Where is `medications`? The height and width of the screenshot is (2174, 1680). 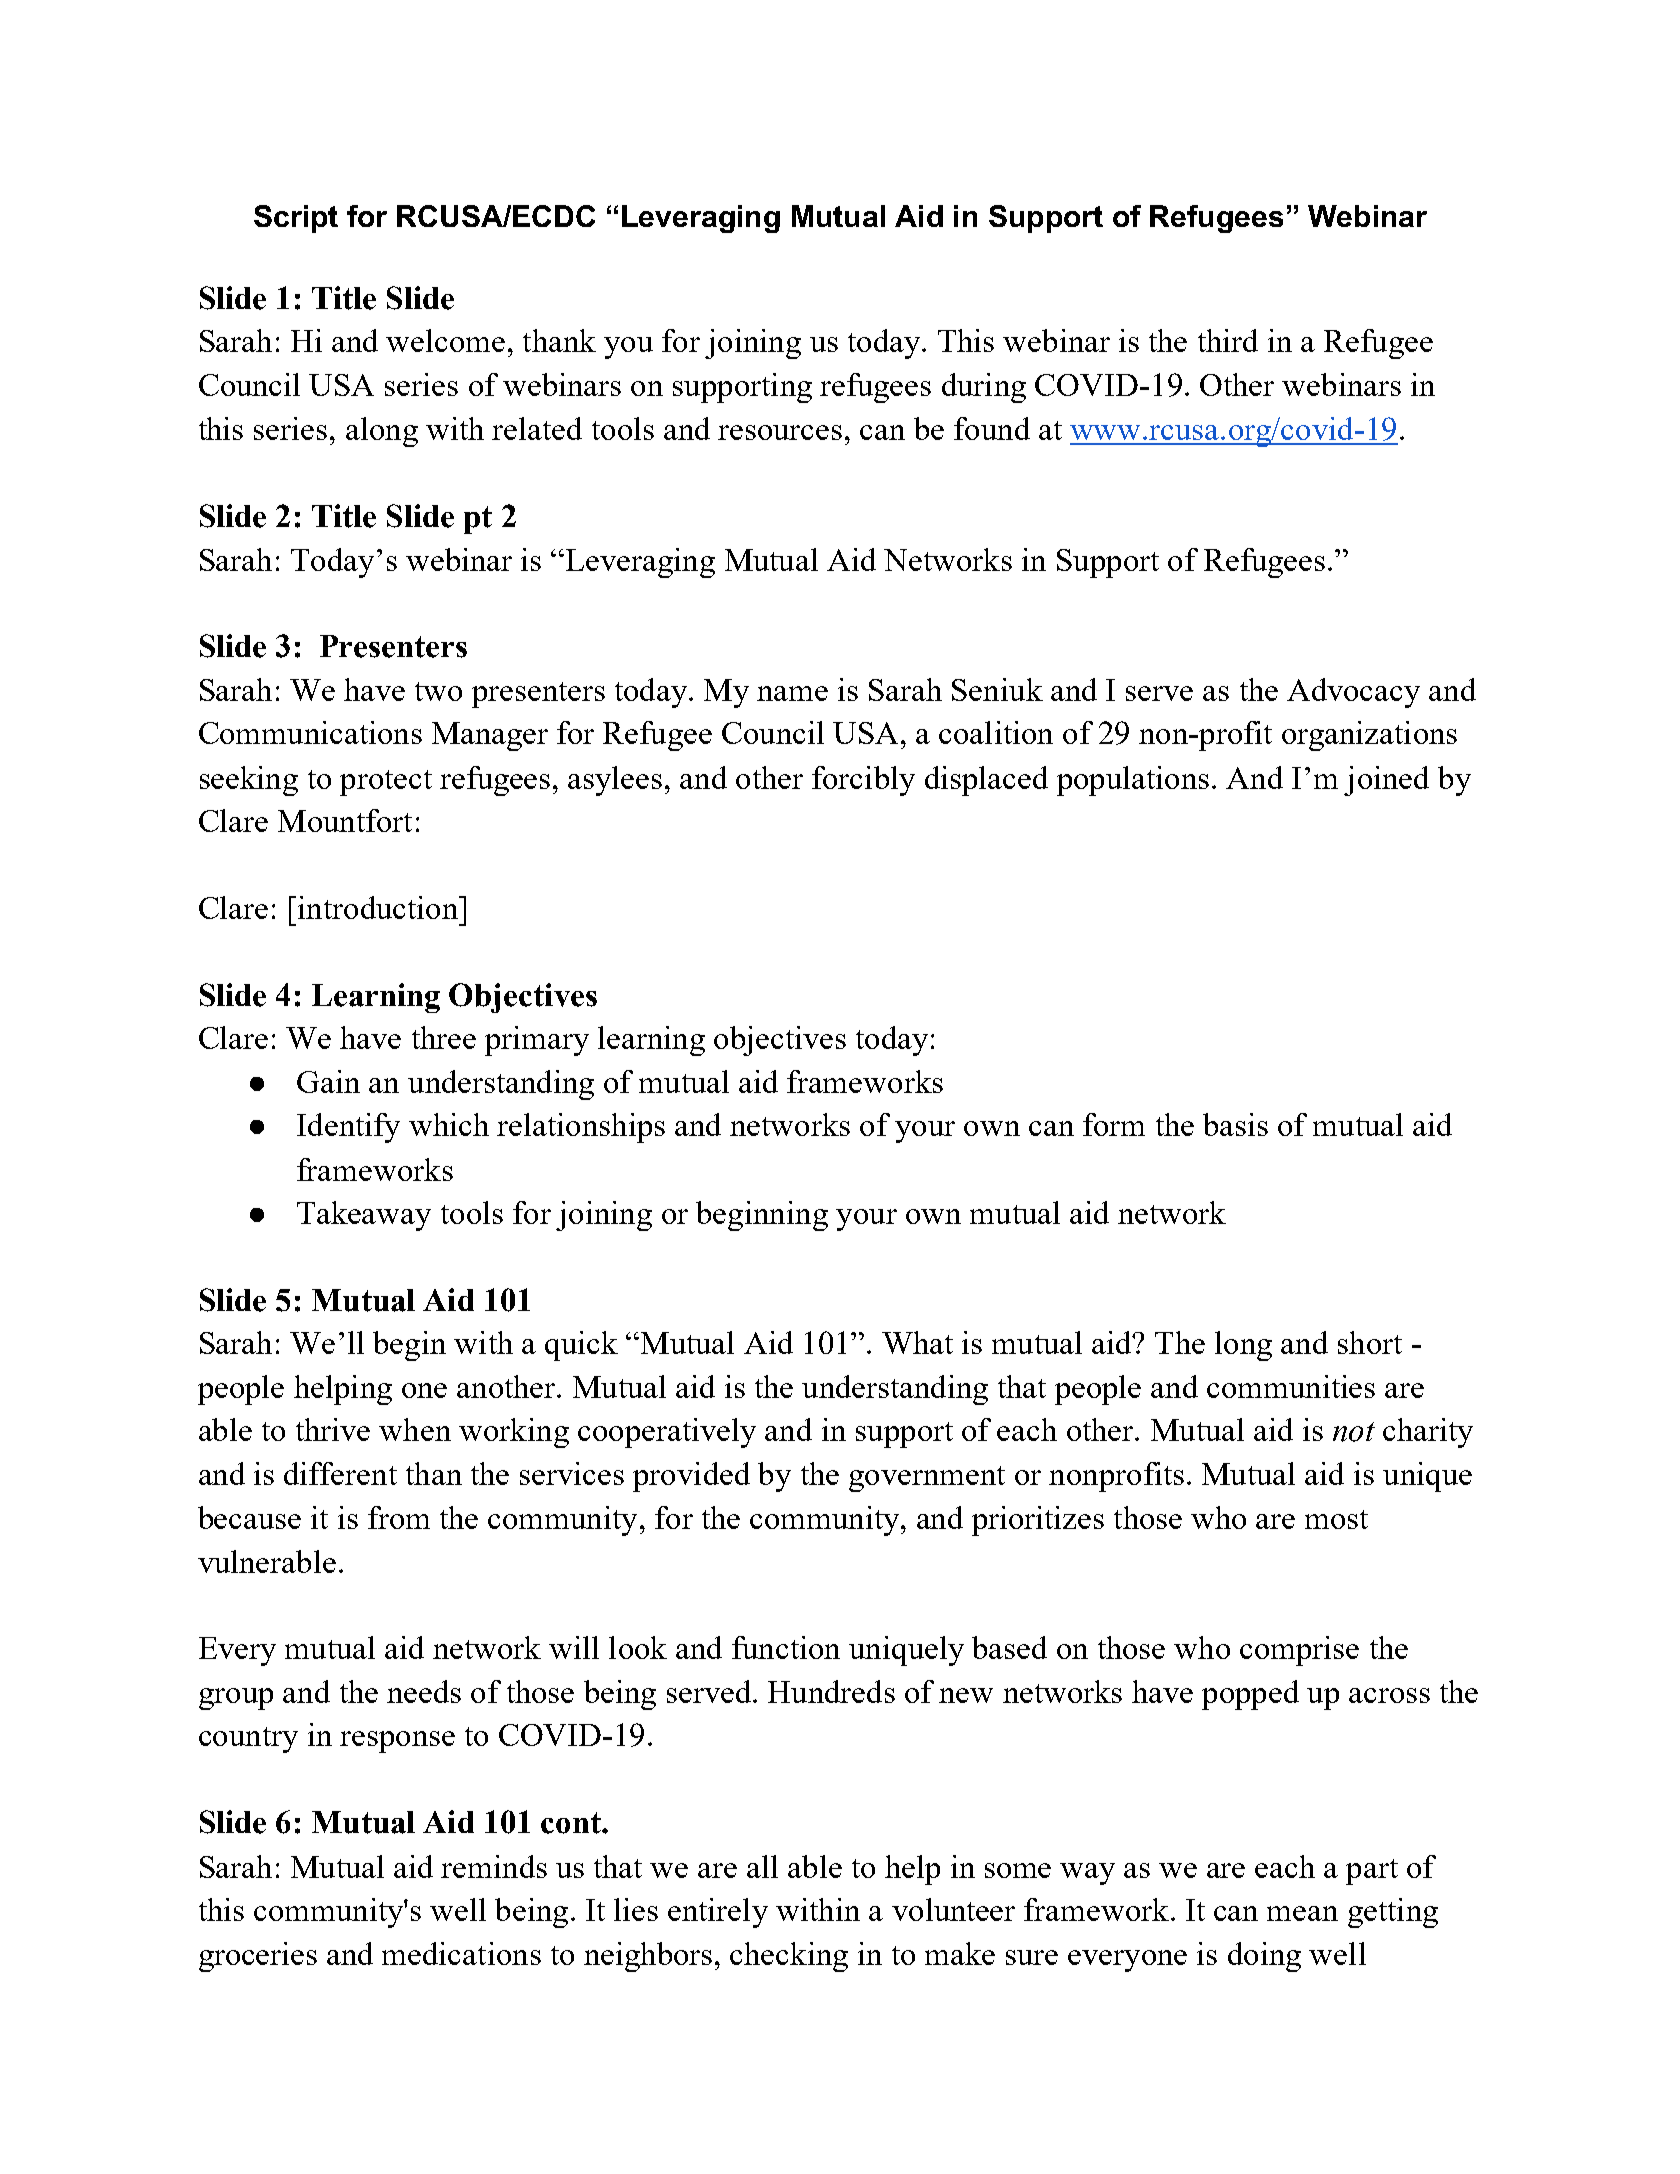 medications is located at coordinates (461, 1953).
